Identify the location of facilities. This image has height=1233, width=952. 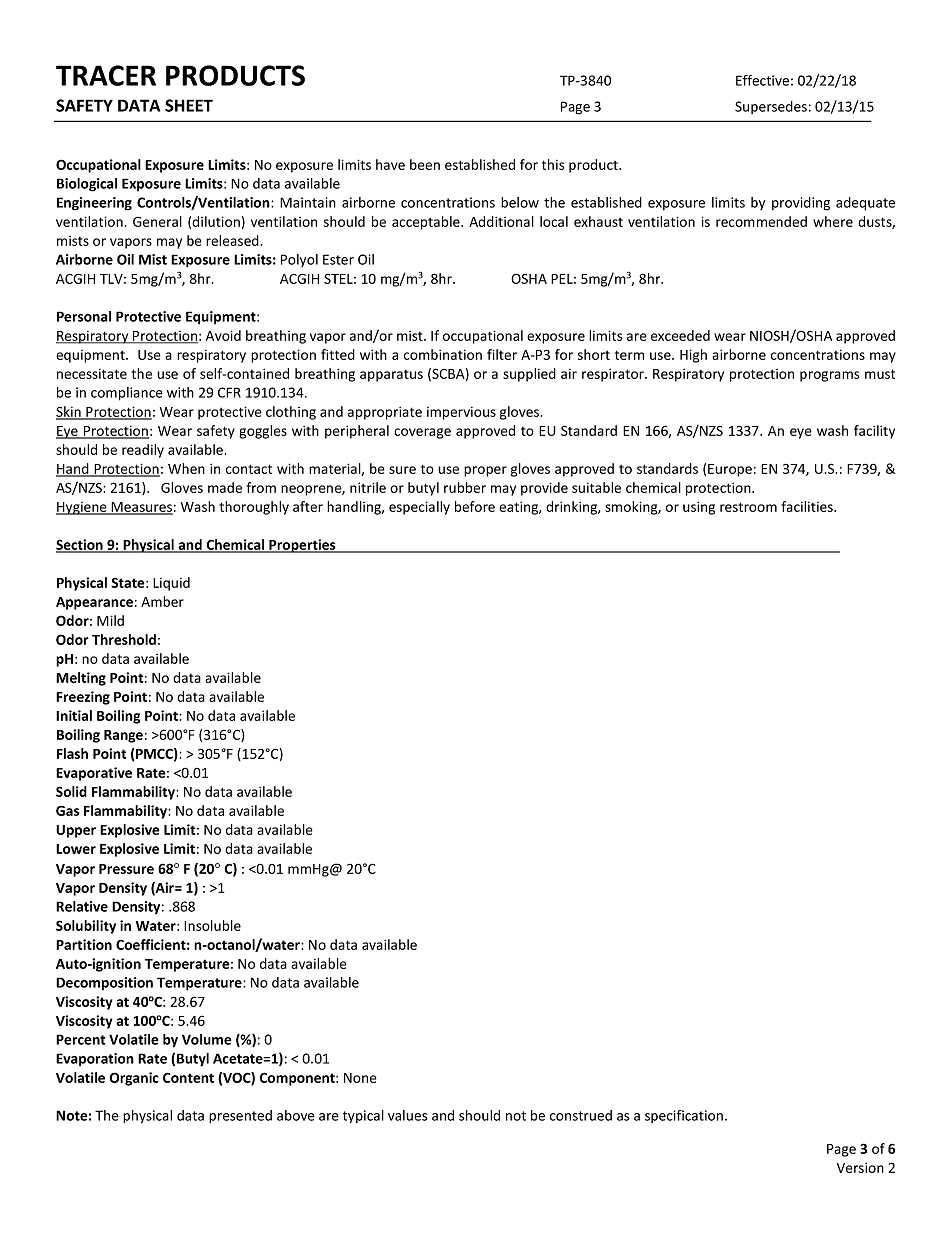
(808, 506).
